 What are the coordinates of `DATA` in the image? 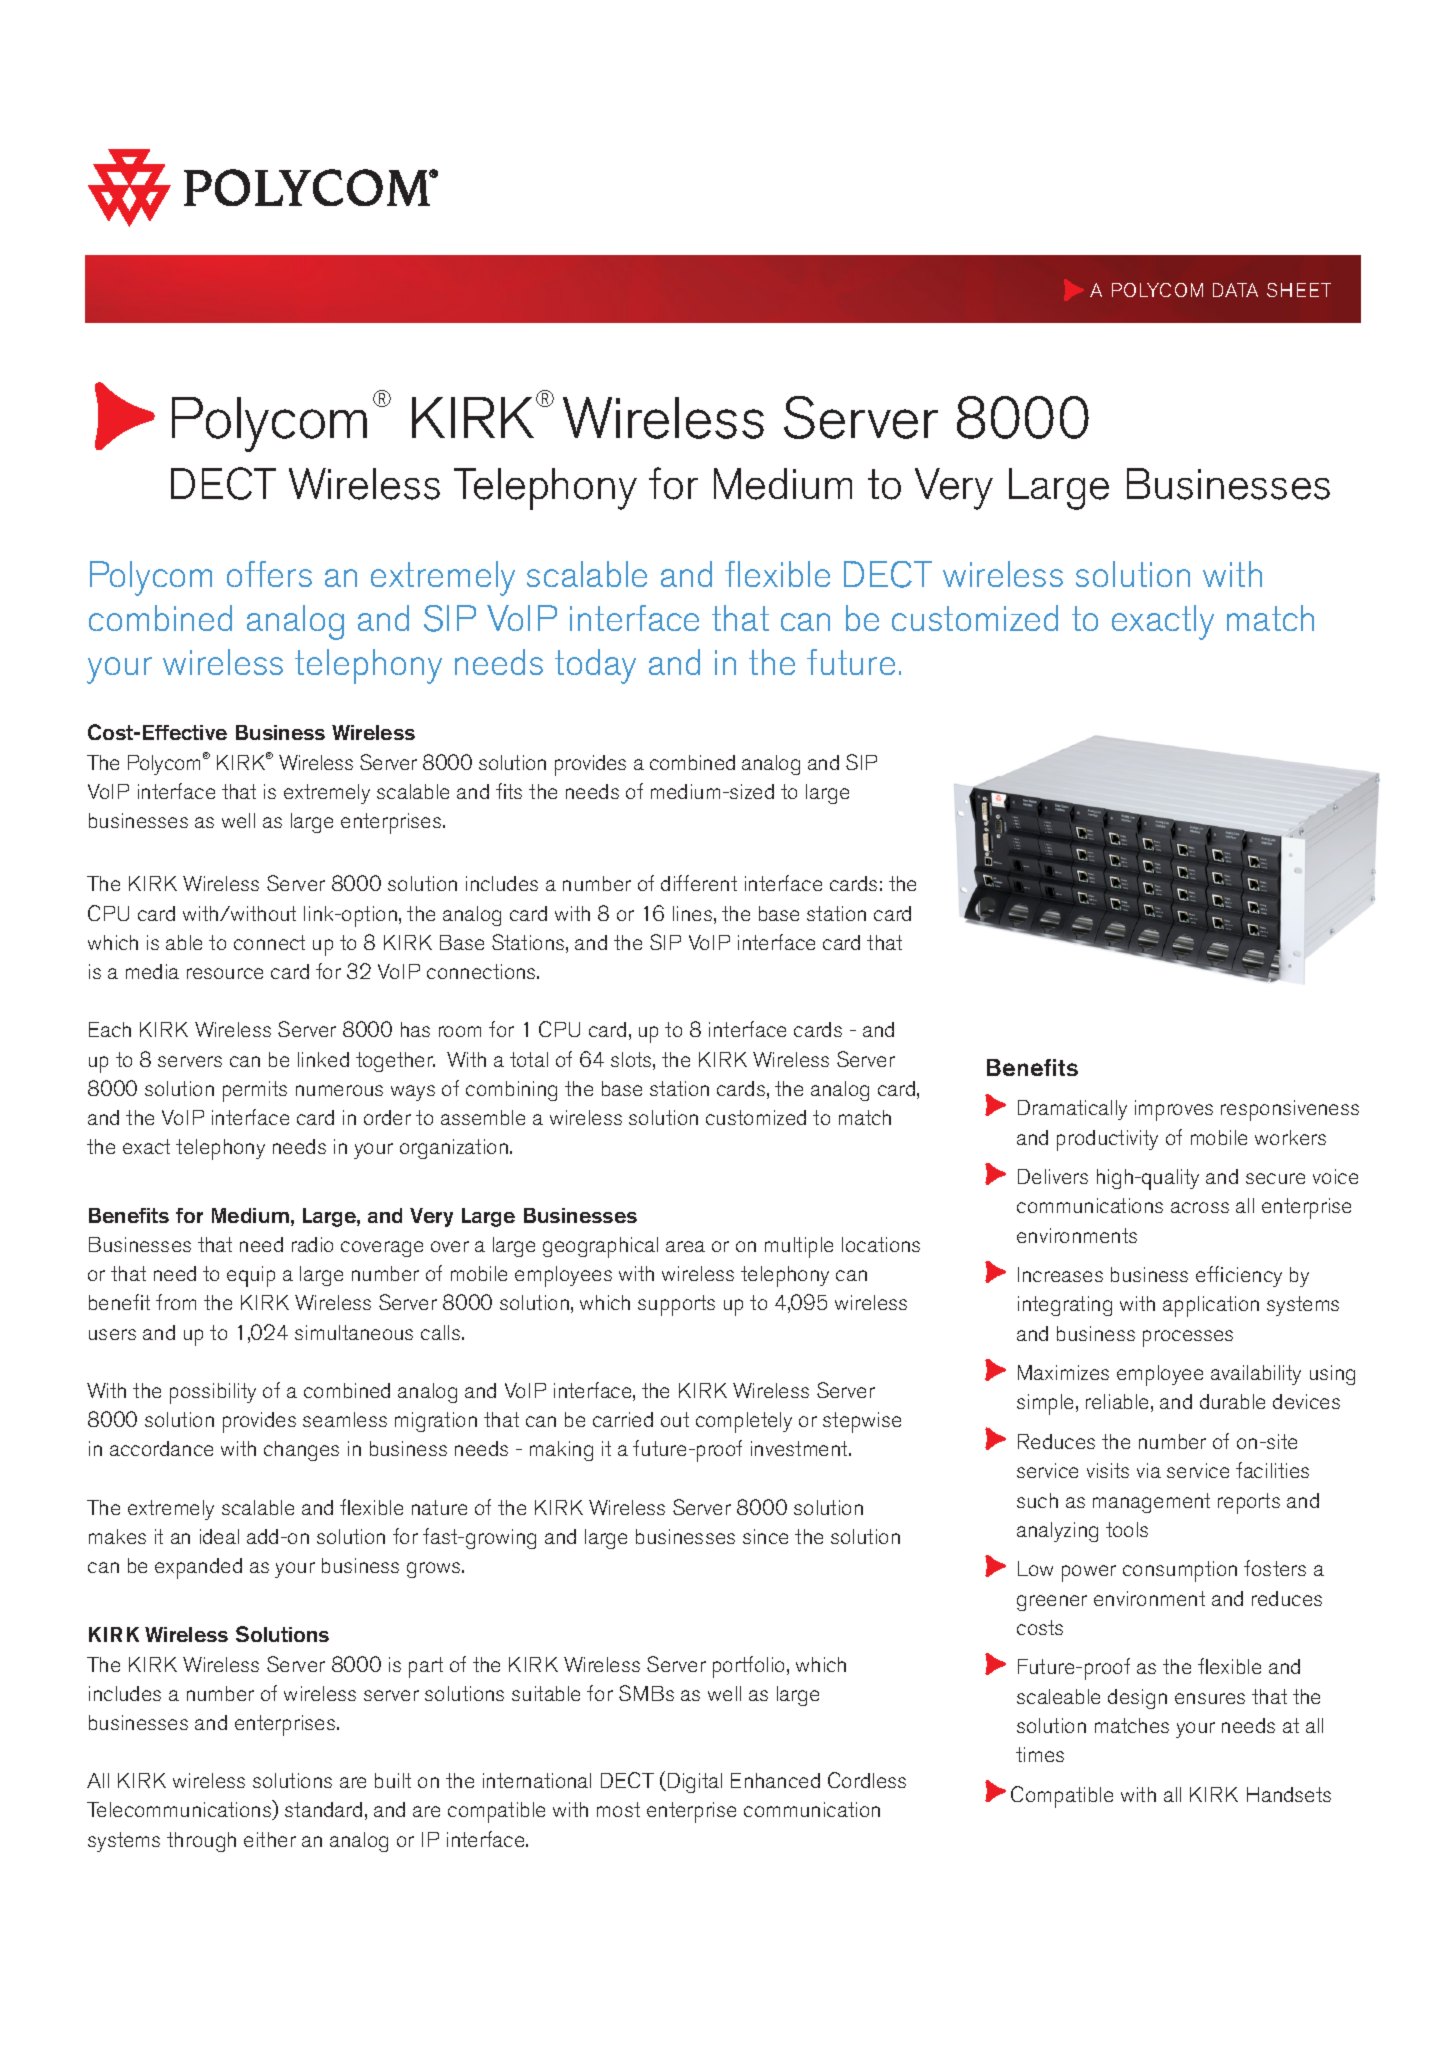 It's located at (1235, 290).
